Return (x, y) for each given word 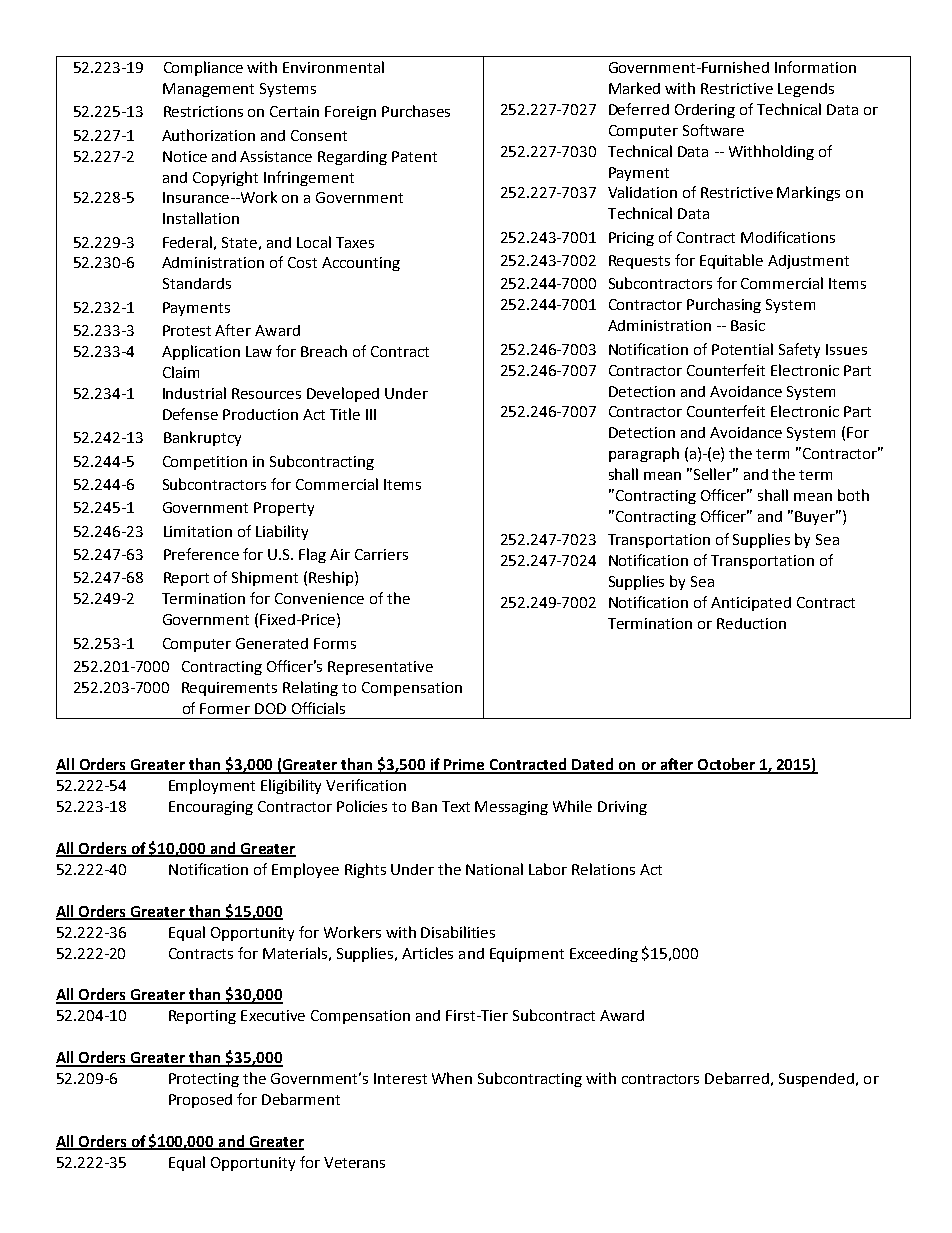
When (452, 1078)
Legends (806, 90)
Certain (294, 111)
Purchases (416, 111)
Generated (272, 643)
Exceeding (604, 955)
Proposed (200, 1101)
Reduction (751, 623)
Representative (380, 668)
